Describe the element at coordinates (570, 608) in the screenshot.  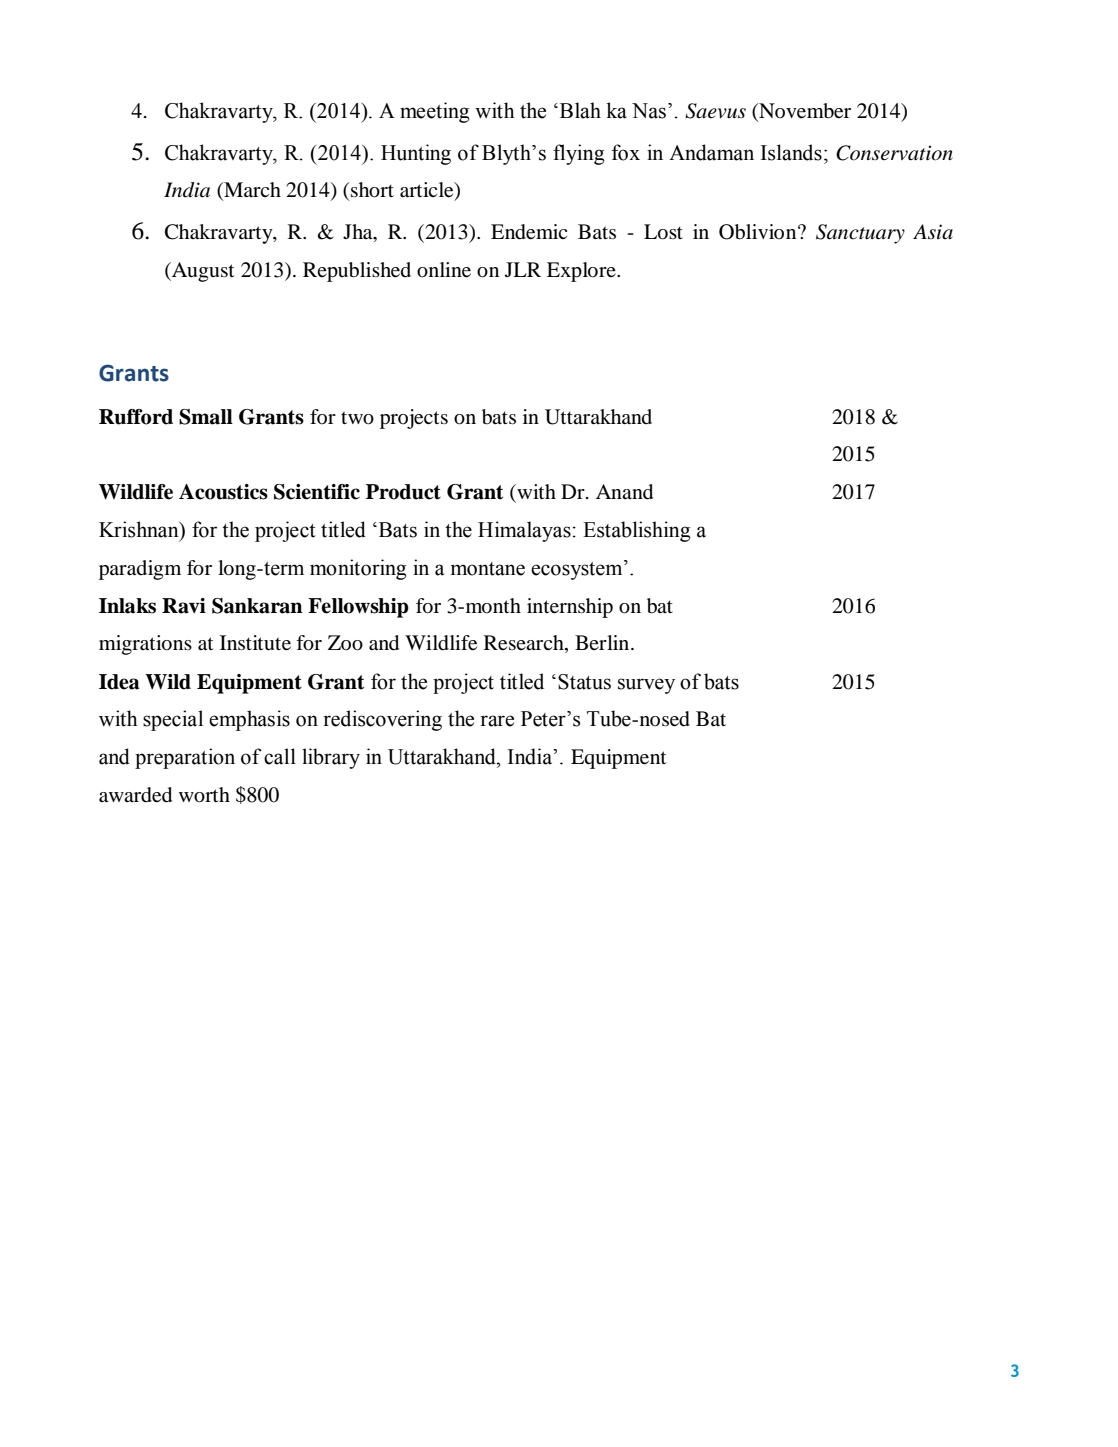
I see `internship` at that location.
